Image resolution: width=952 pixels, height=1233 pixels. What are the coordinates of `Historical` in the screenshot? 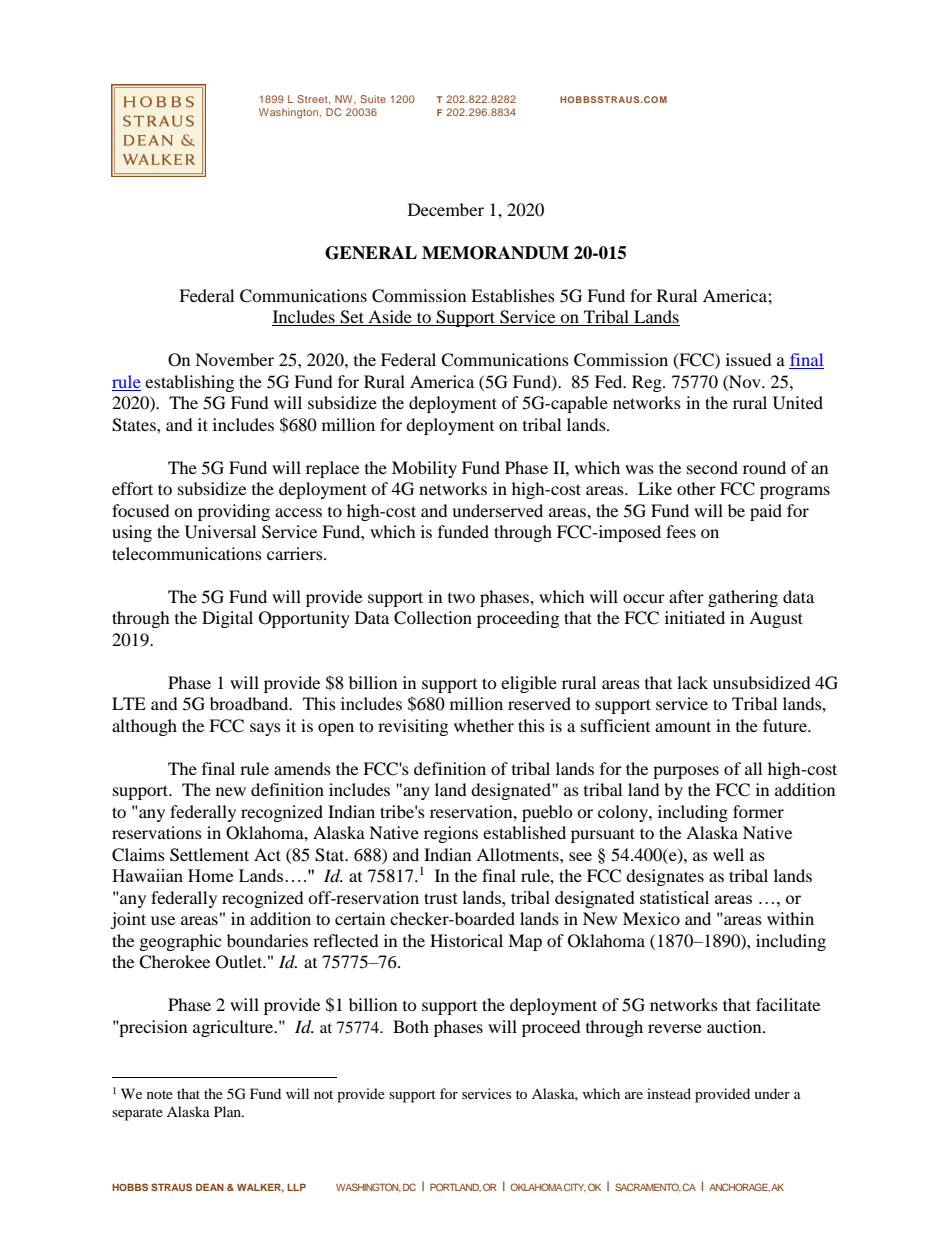 It's located at (466, 940).
